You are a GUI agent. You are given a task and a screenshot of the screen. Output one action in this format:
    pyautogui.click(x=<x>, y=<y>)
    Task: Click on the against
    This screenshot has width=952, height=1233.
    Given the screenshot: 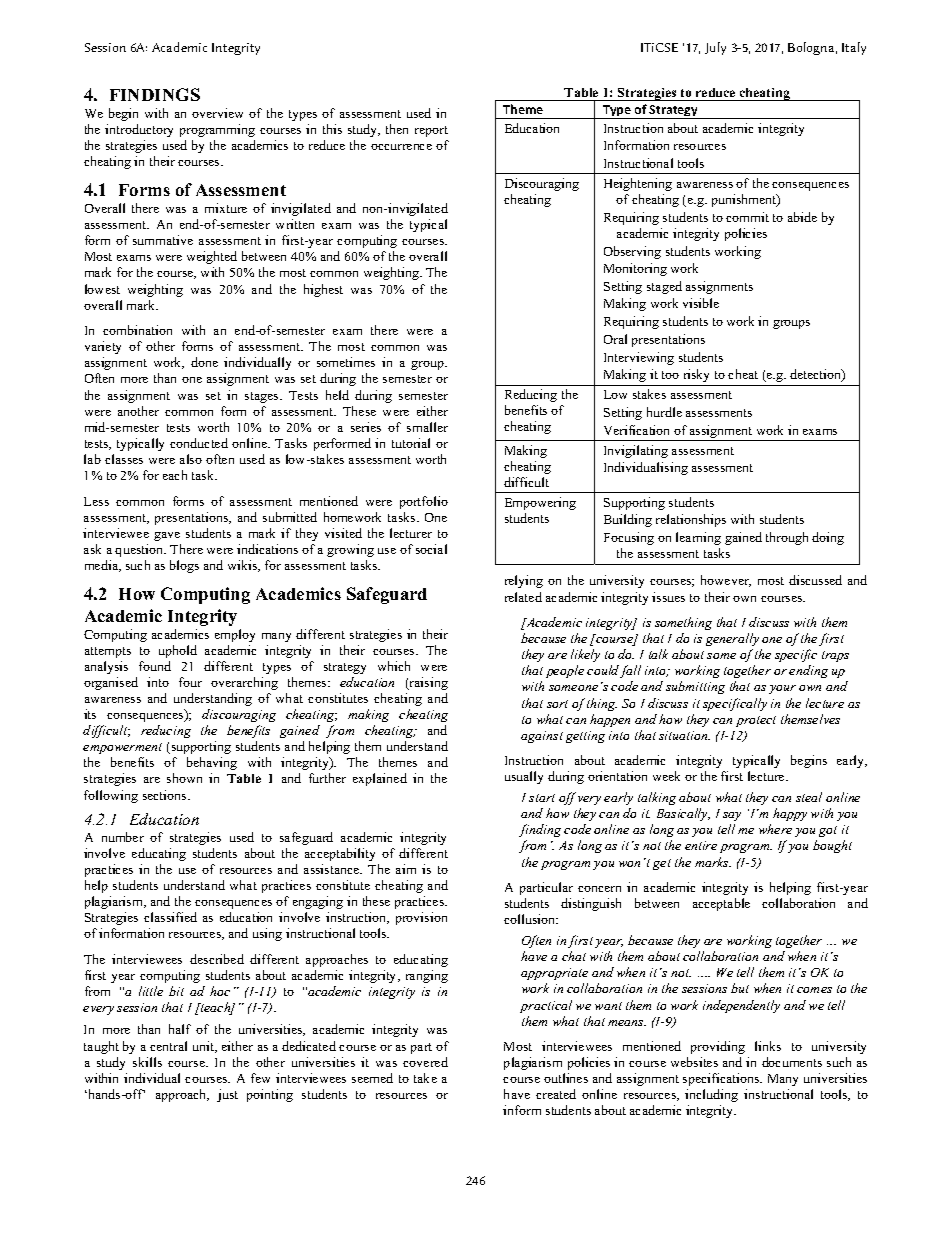 What is the action you would take?
    pyautogui.click(x=542, y=737)
